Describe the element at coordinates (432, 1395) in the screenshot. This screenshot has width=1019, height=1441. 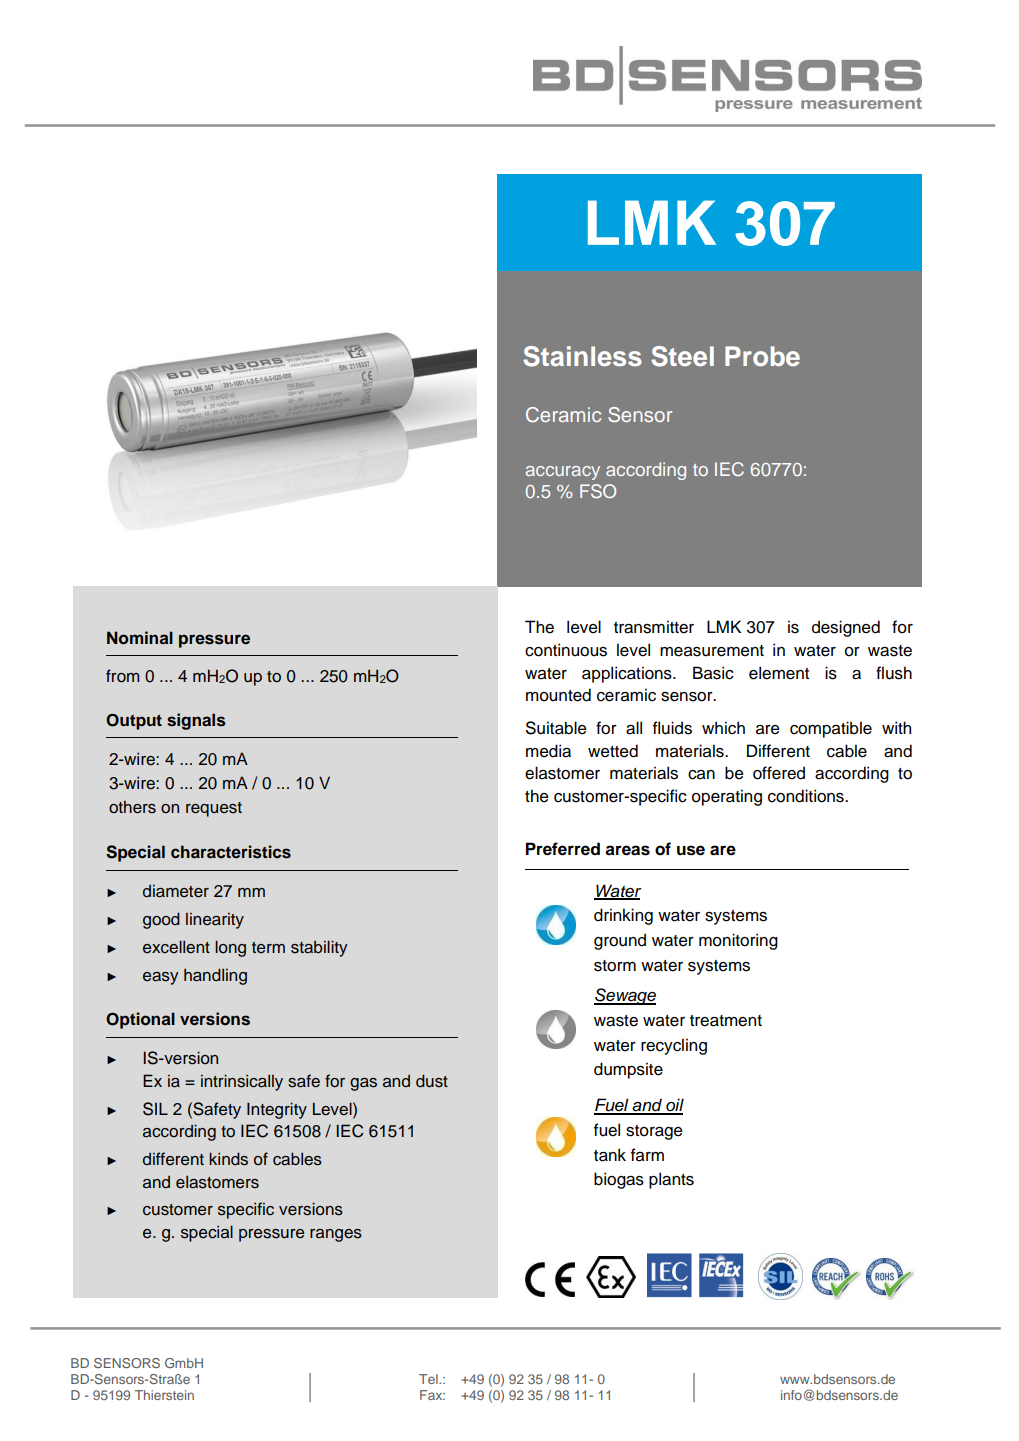
I see `Fax` at that location.
